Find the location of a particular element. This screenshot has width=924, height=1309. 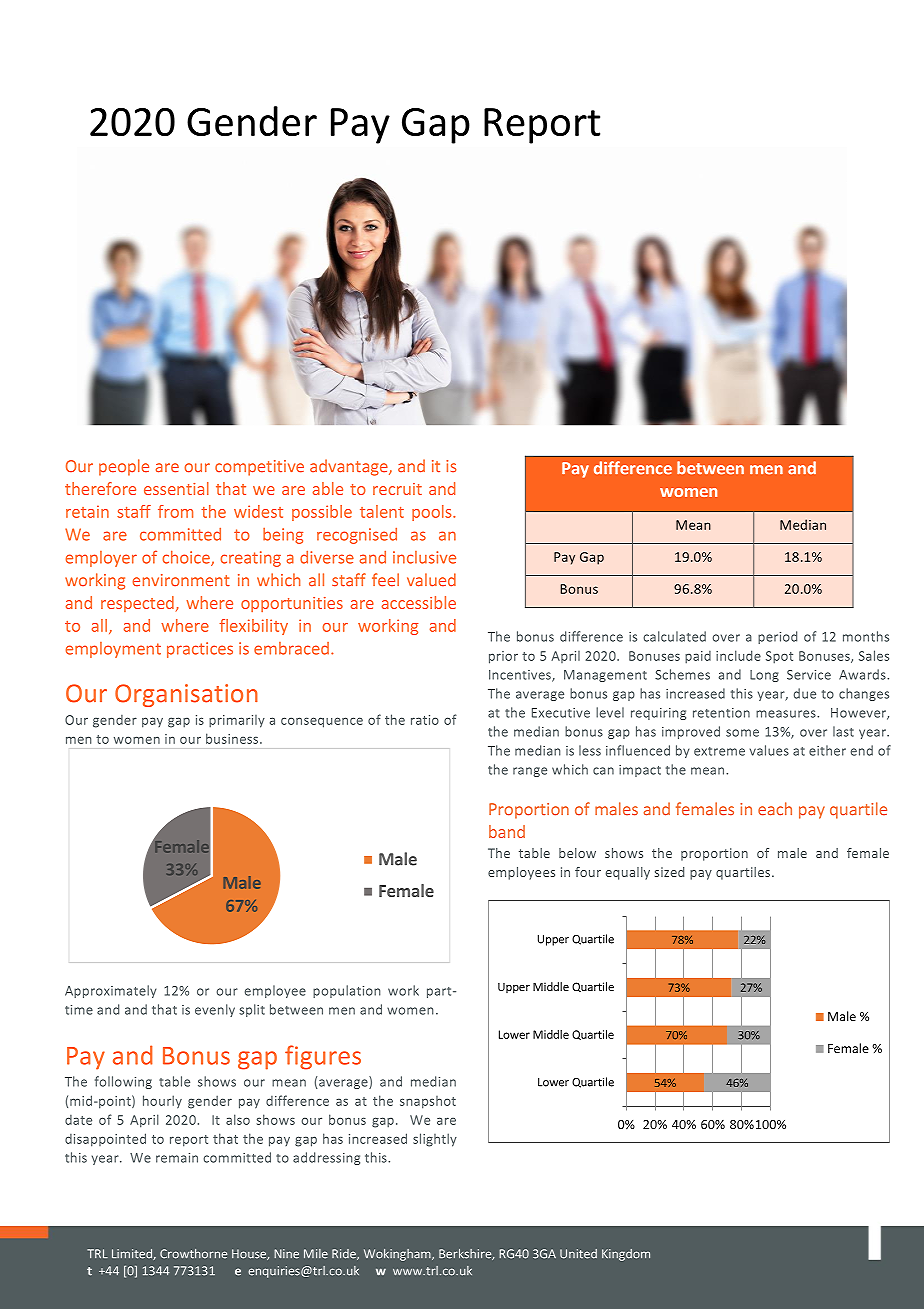

pools is located at coordinates (433, 513).
